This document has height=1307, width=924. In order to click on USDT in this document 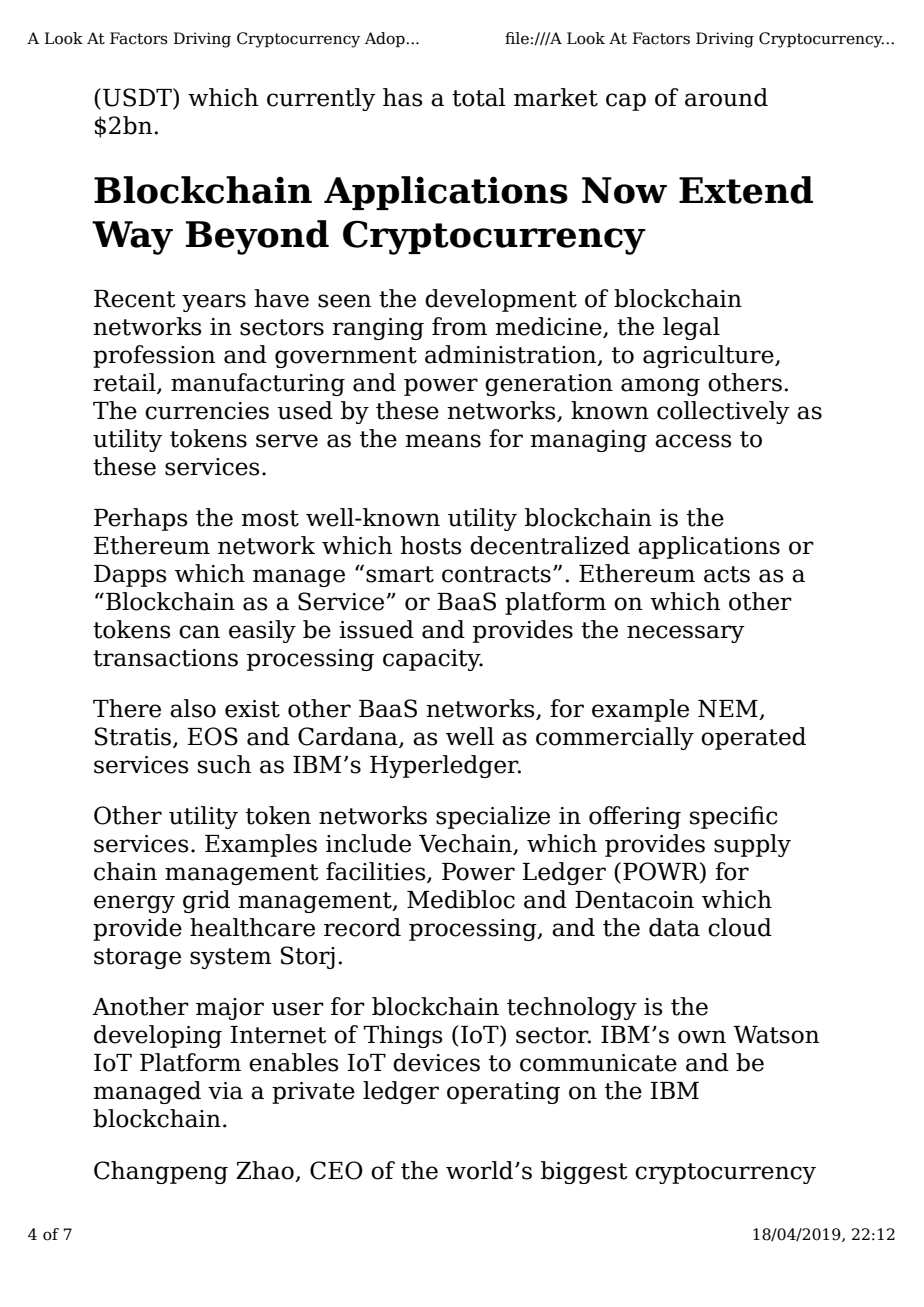, I will do `click(138, 97)`.
